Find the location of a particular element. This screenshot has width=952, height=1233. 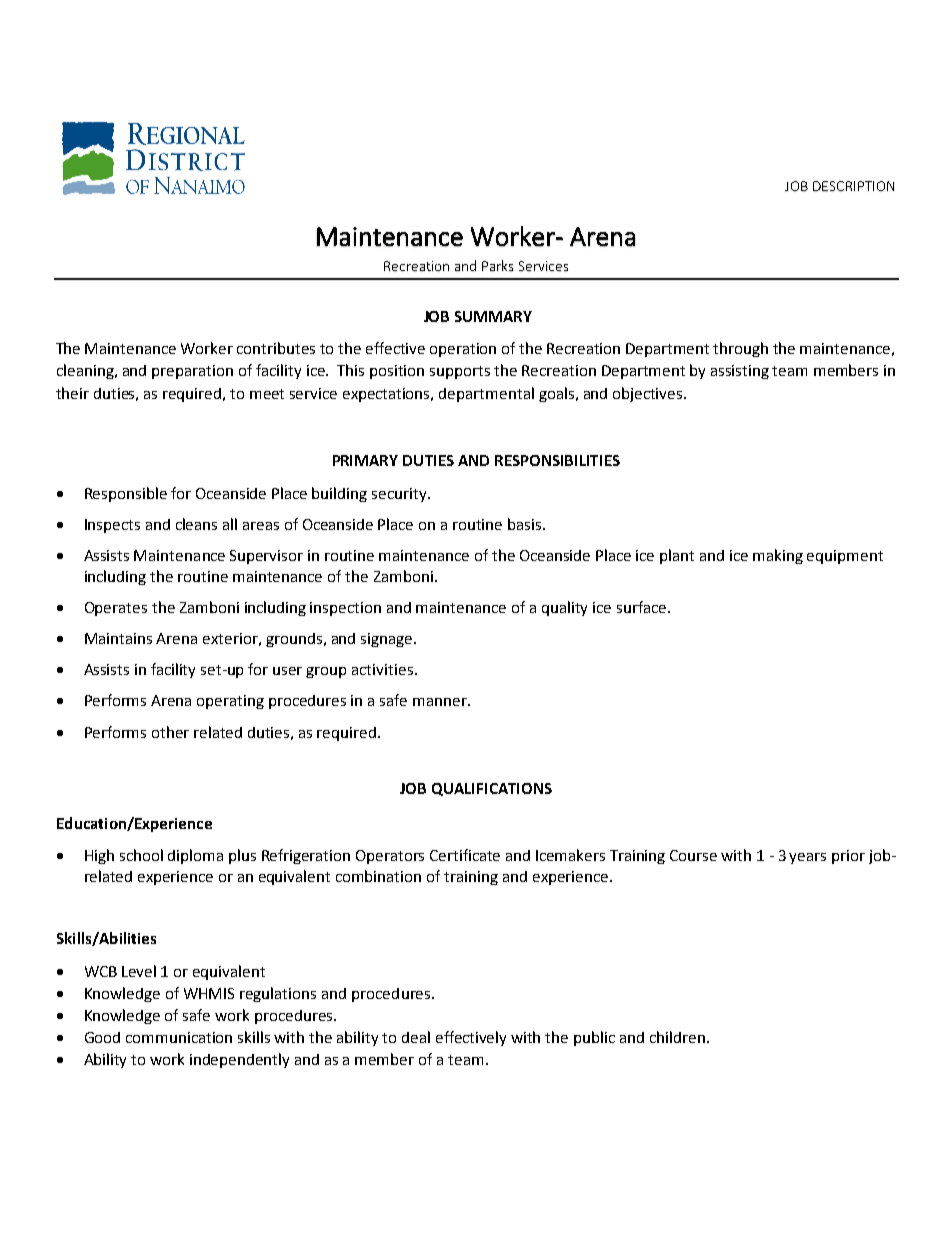

deal is located at coordinates (416, 1037).
